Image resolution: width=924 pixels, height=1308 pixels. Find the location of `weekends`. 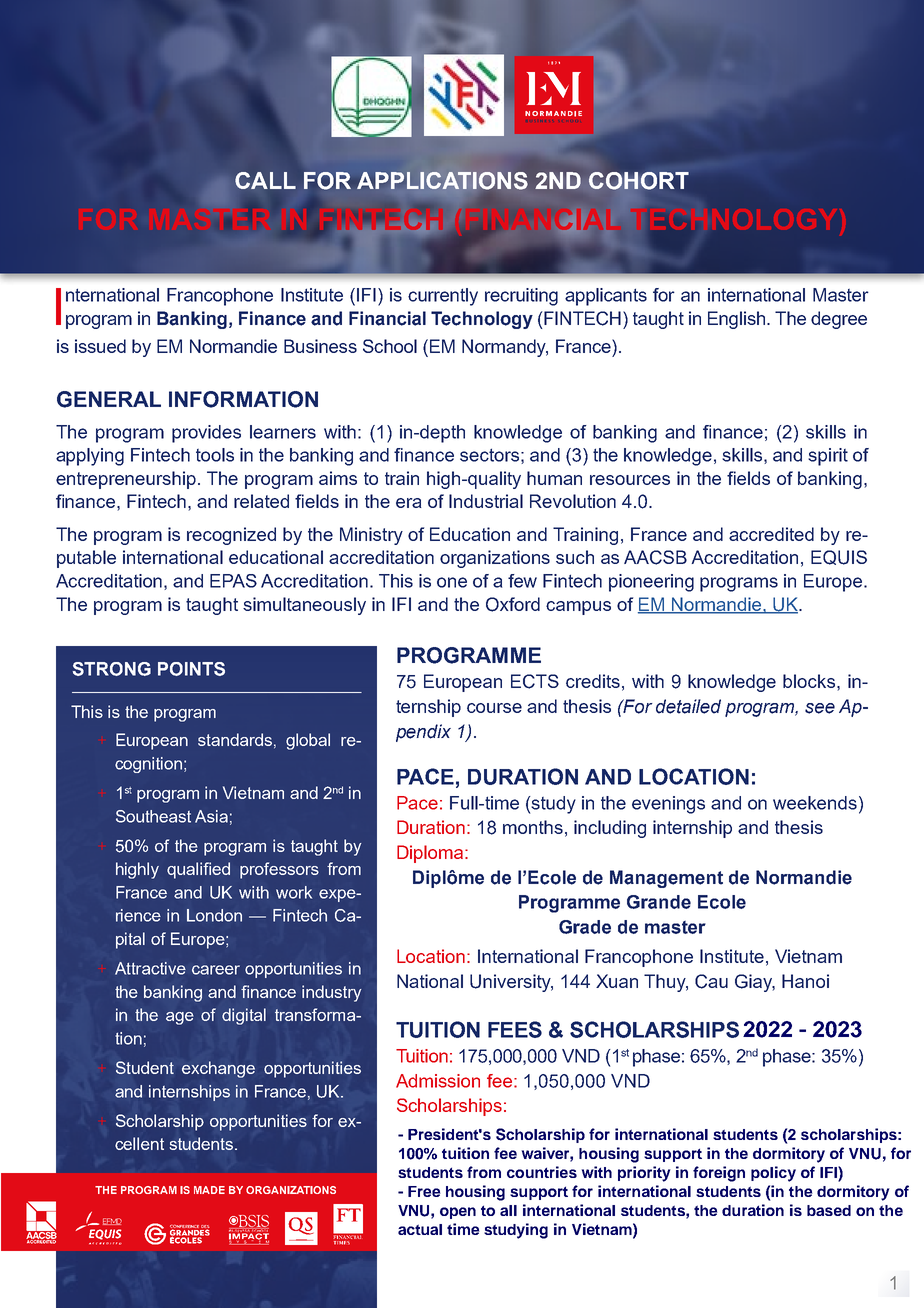

weekends is located at coordinates (815, 803).
